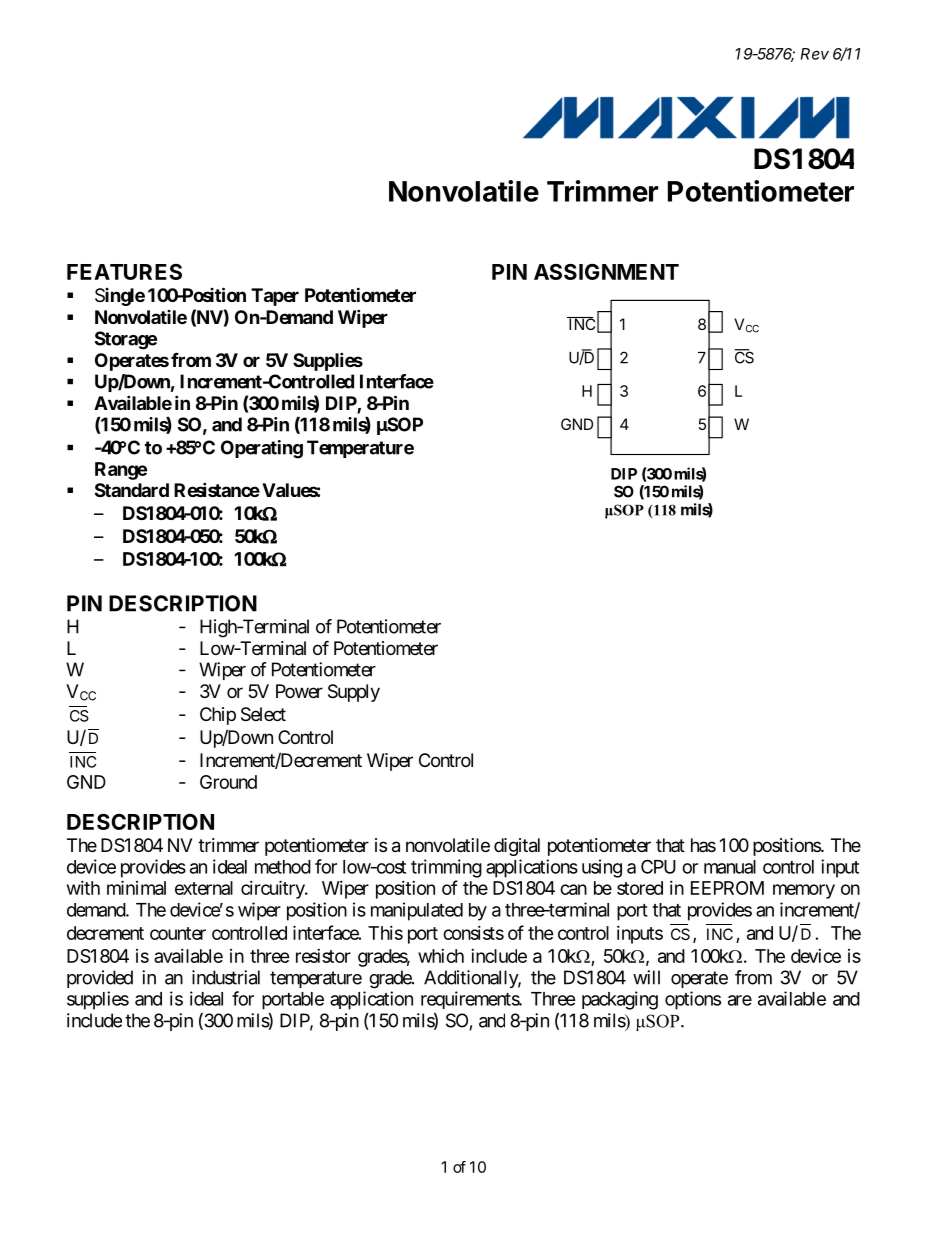 The image size is (952, 1233). I want to click on Power, so click(299, 691).
